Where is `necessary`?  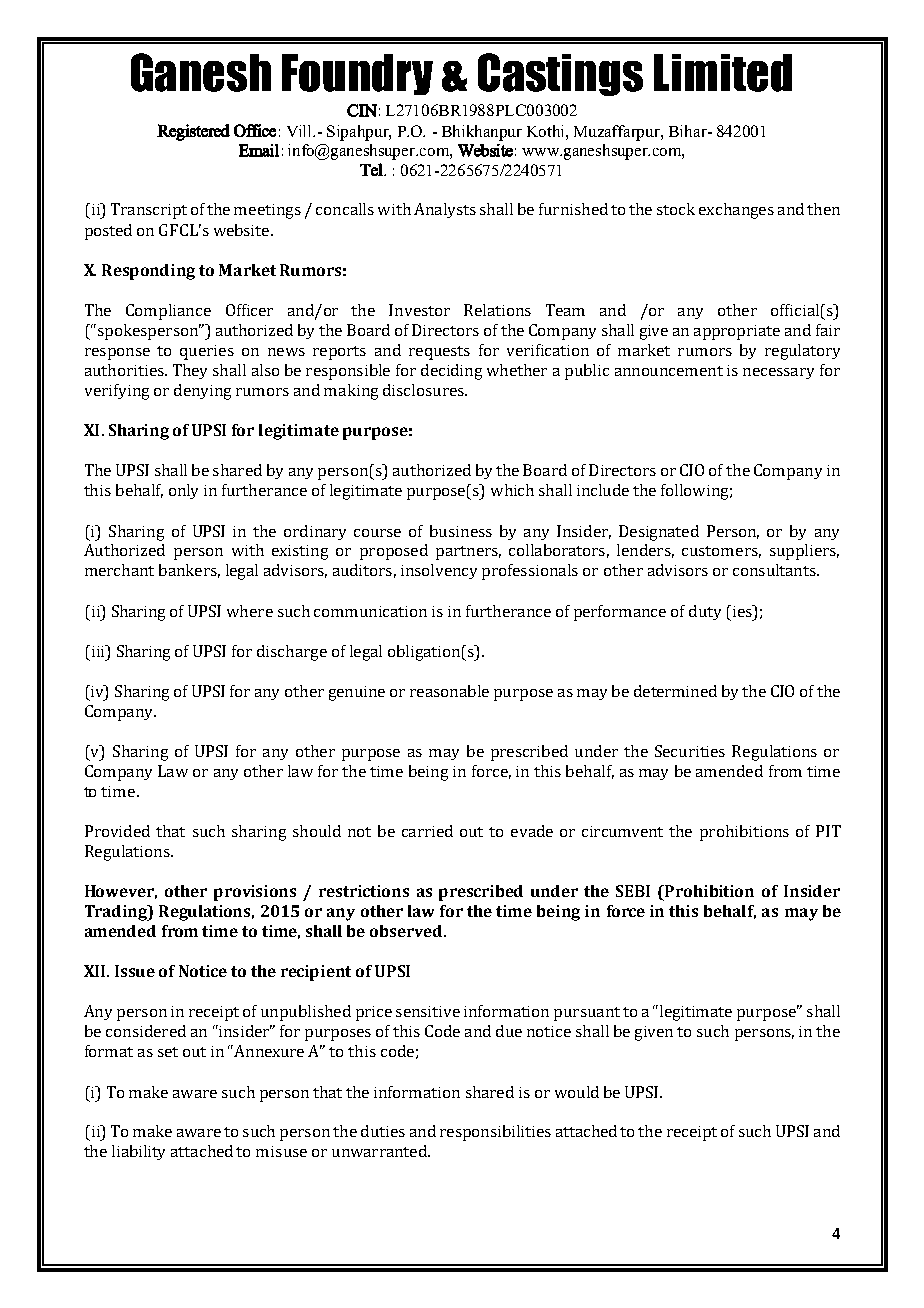 necessary is located at coordinates (778, 373).
